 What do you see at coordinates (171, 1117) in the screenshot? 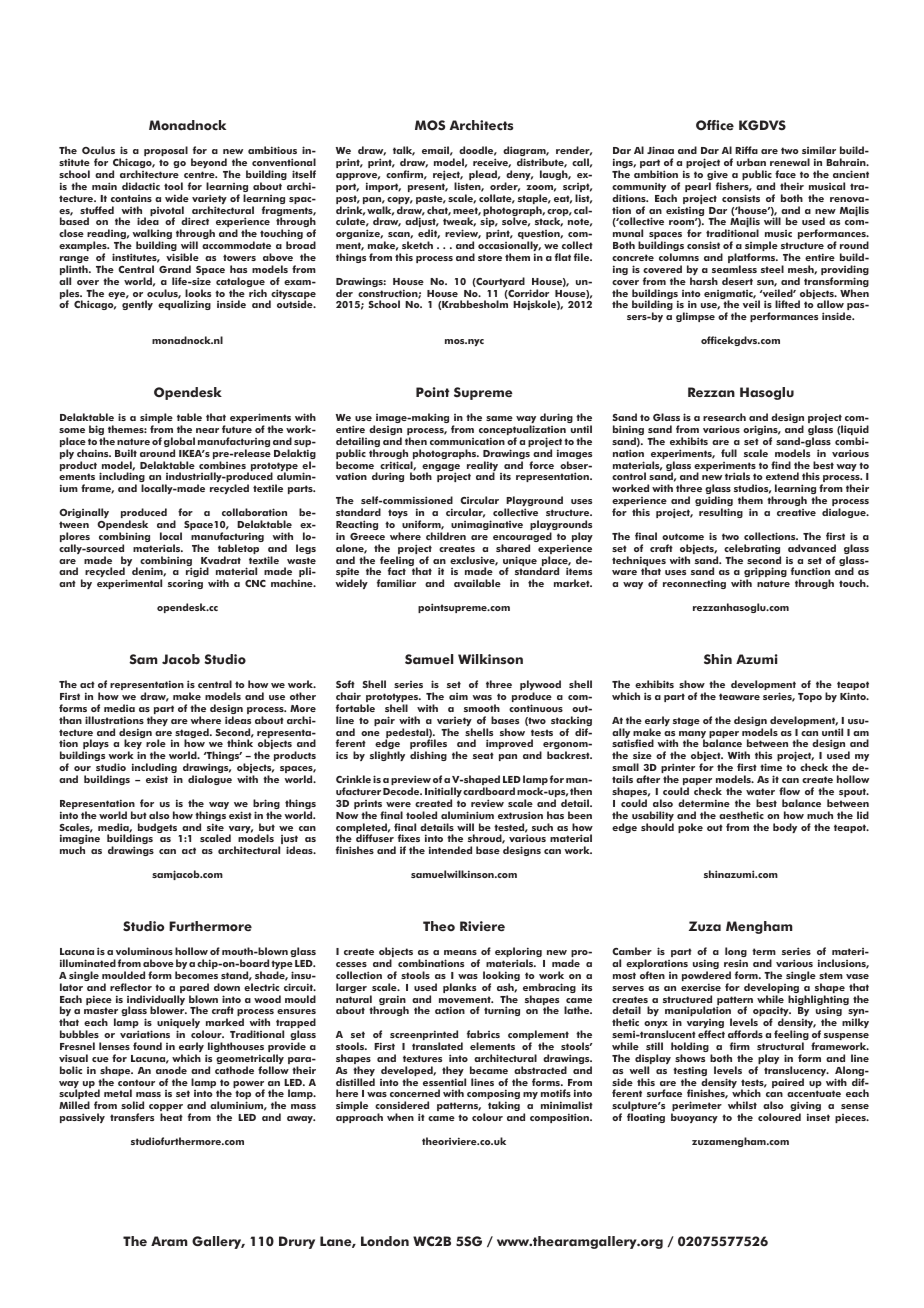
I see `heat` at bounding box center [171, 1117].
